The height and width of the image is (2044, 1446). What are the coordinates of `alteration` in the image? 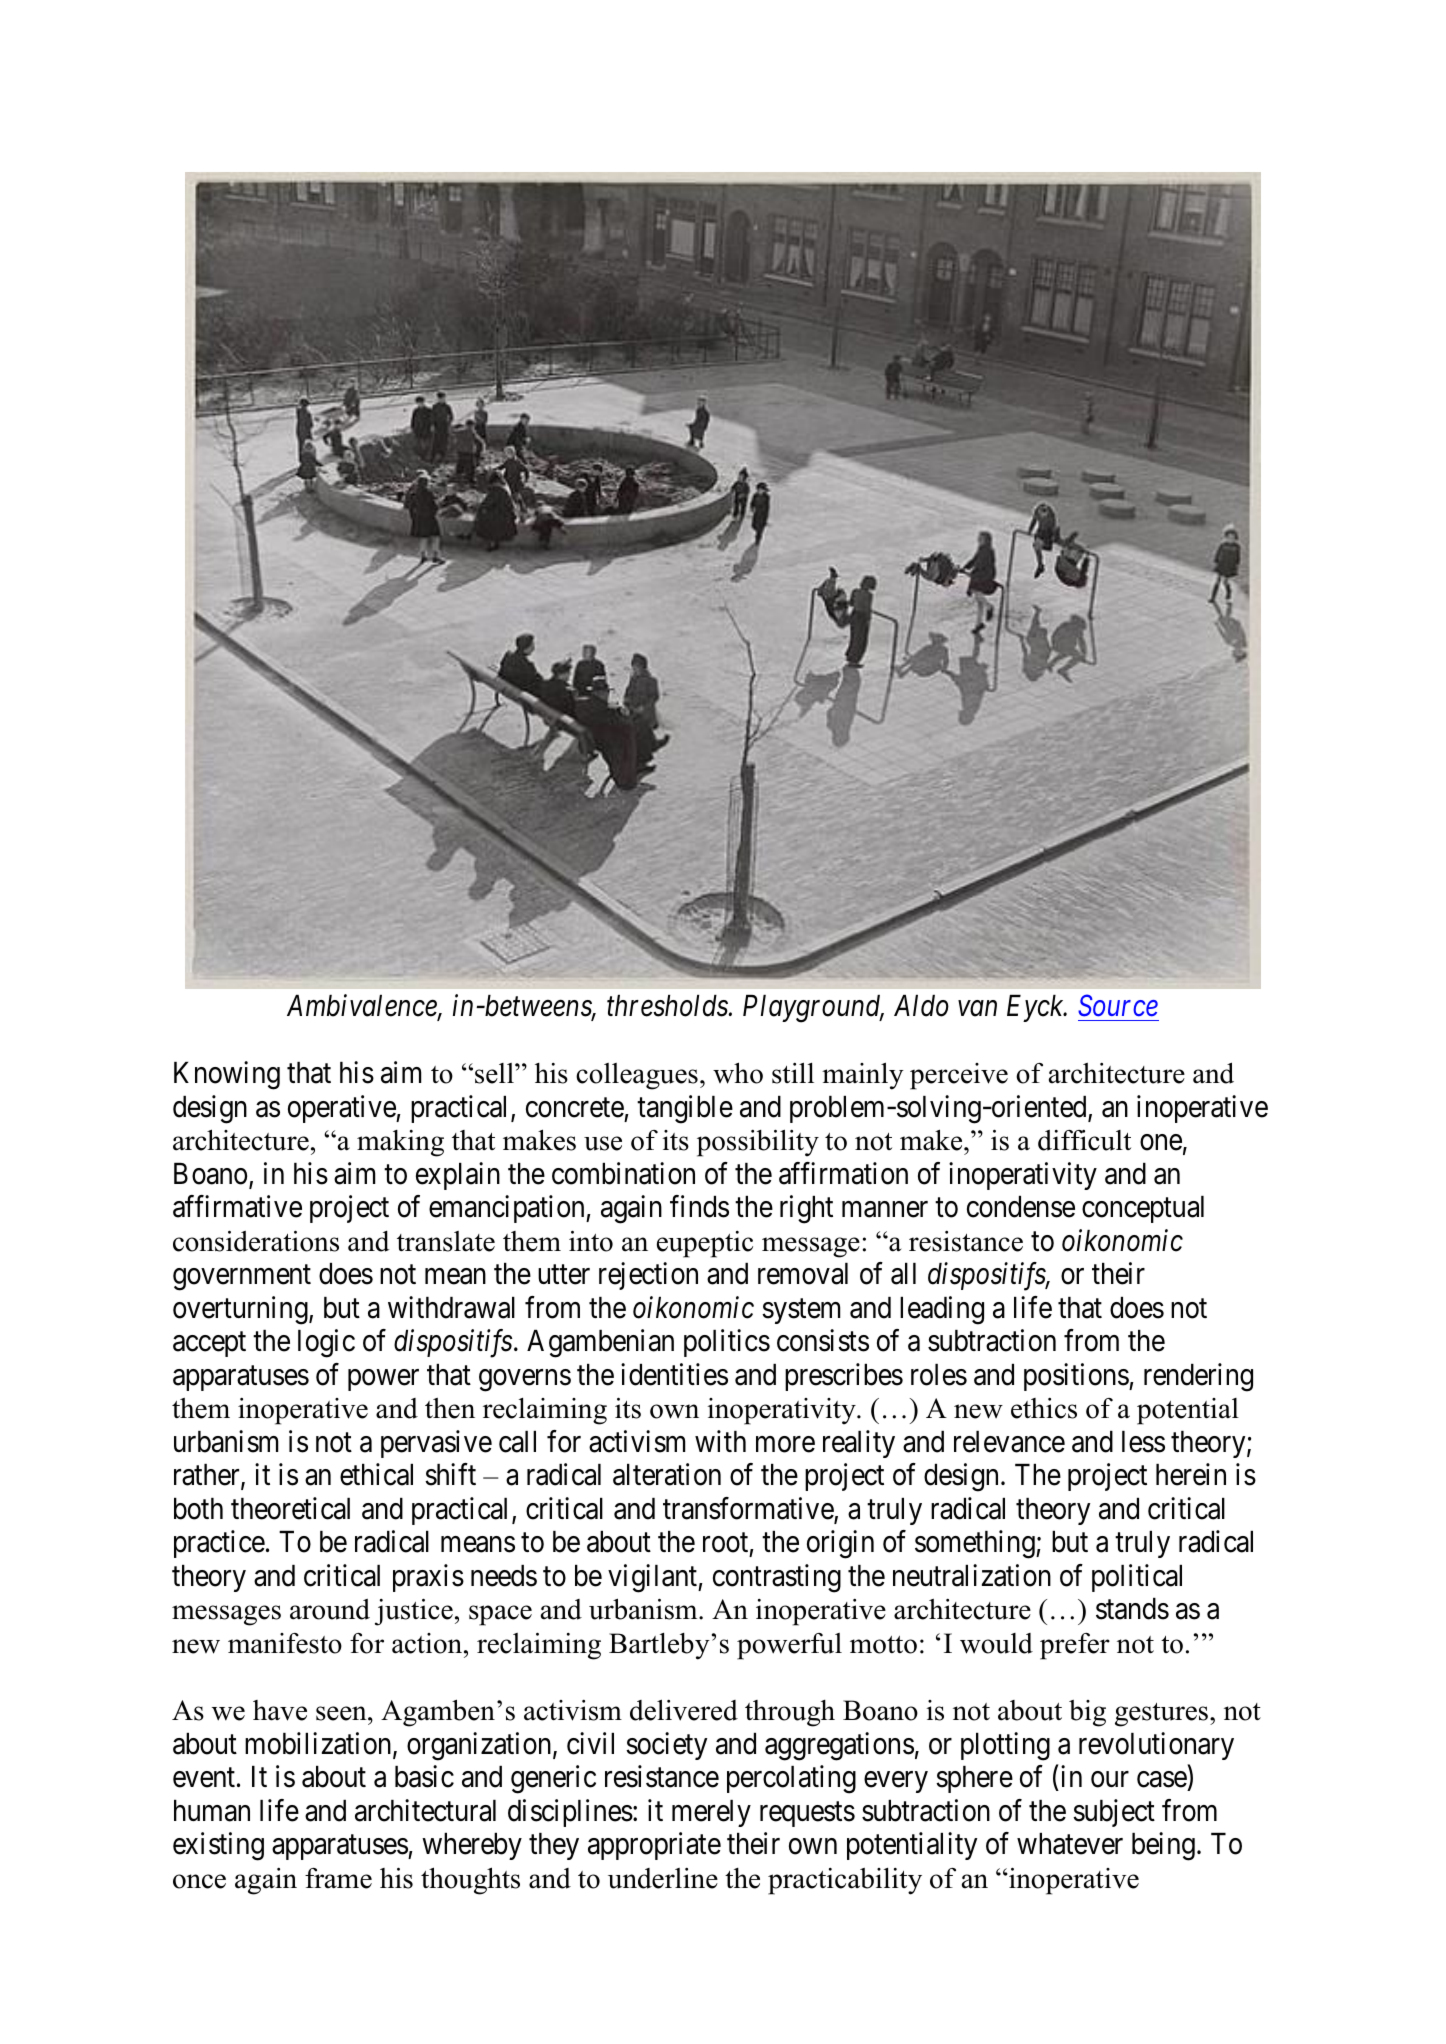 It's located at (667, 1474).
